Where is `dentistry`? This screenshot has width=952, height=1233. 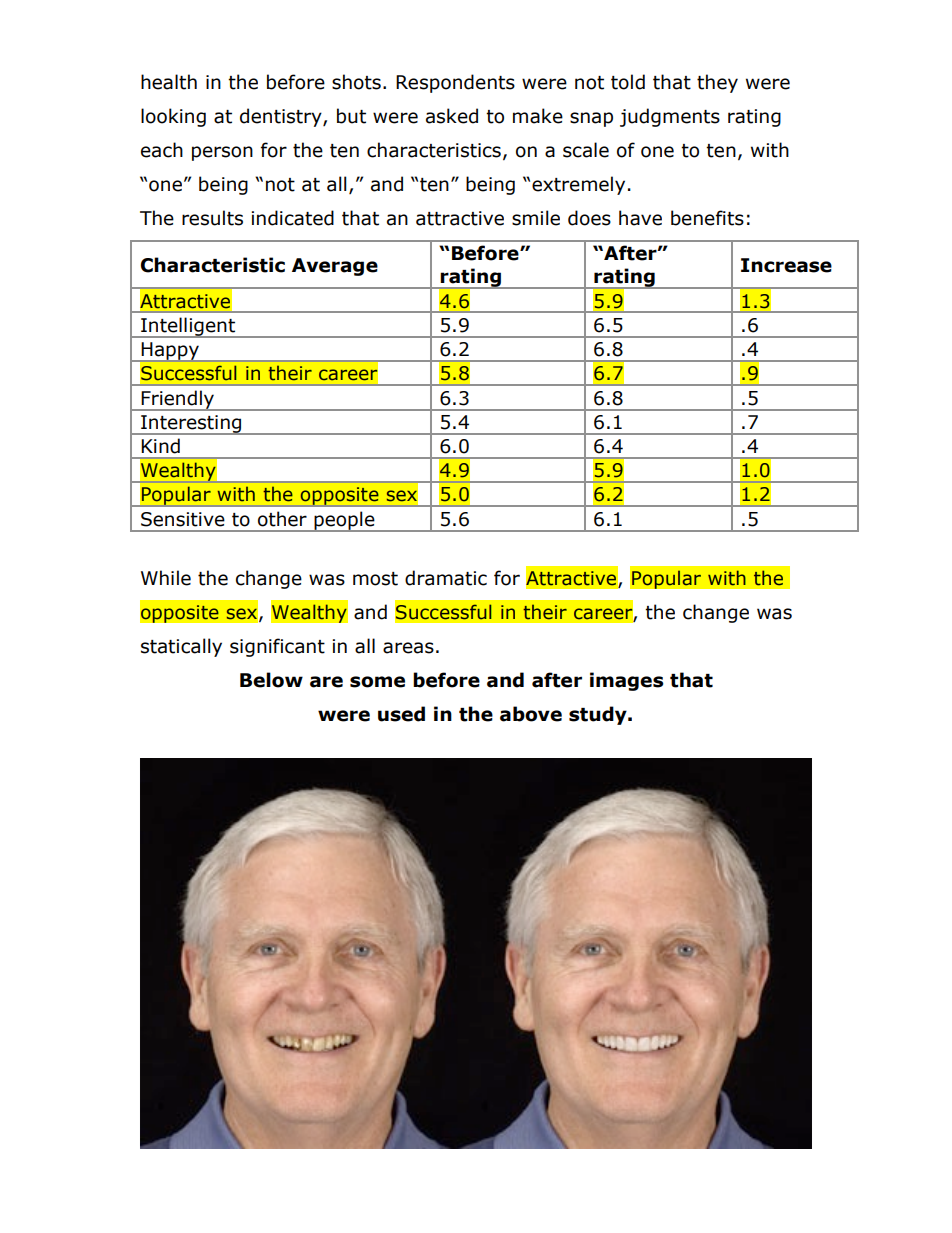 dentistry is located at coordinates (282, 117).
